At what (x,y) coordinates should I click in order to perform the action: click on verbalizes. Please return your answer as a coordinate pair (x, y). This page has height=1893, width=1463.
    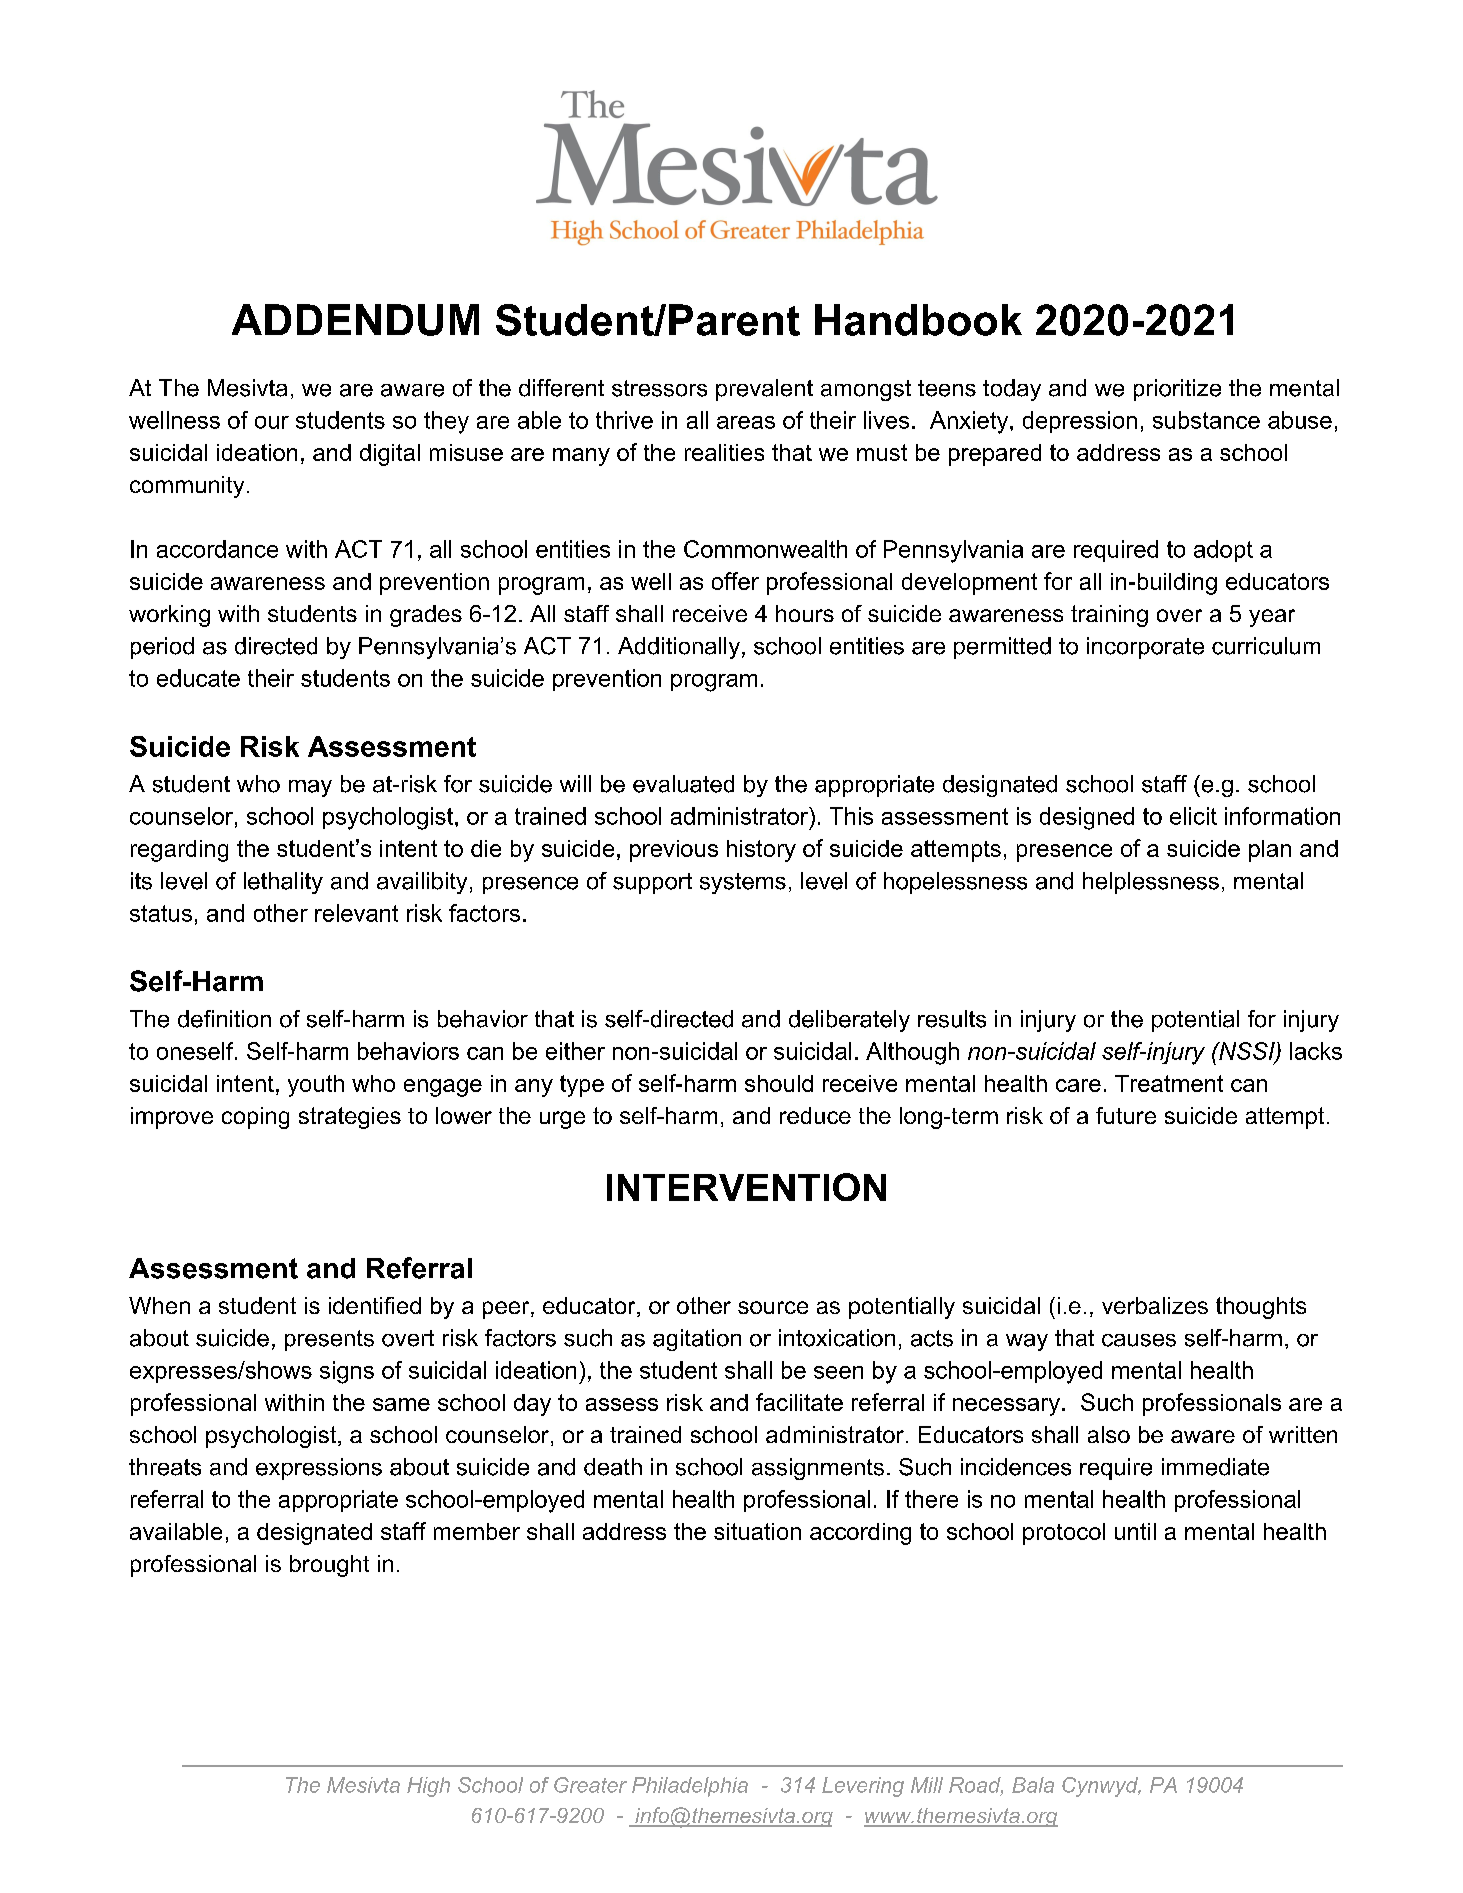
    Looking at the image, I should click on (1155, 1305).
